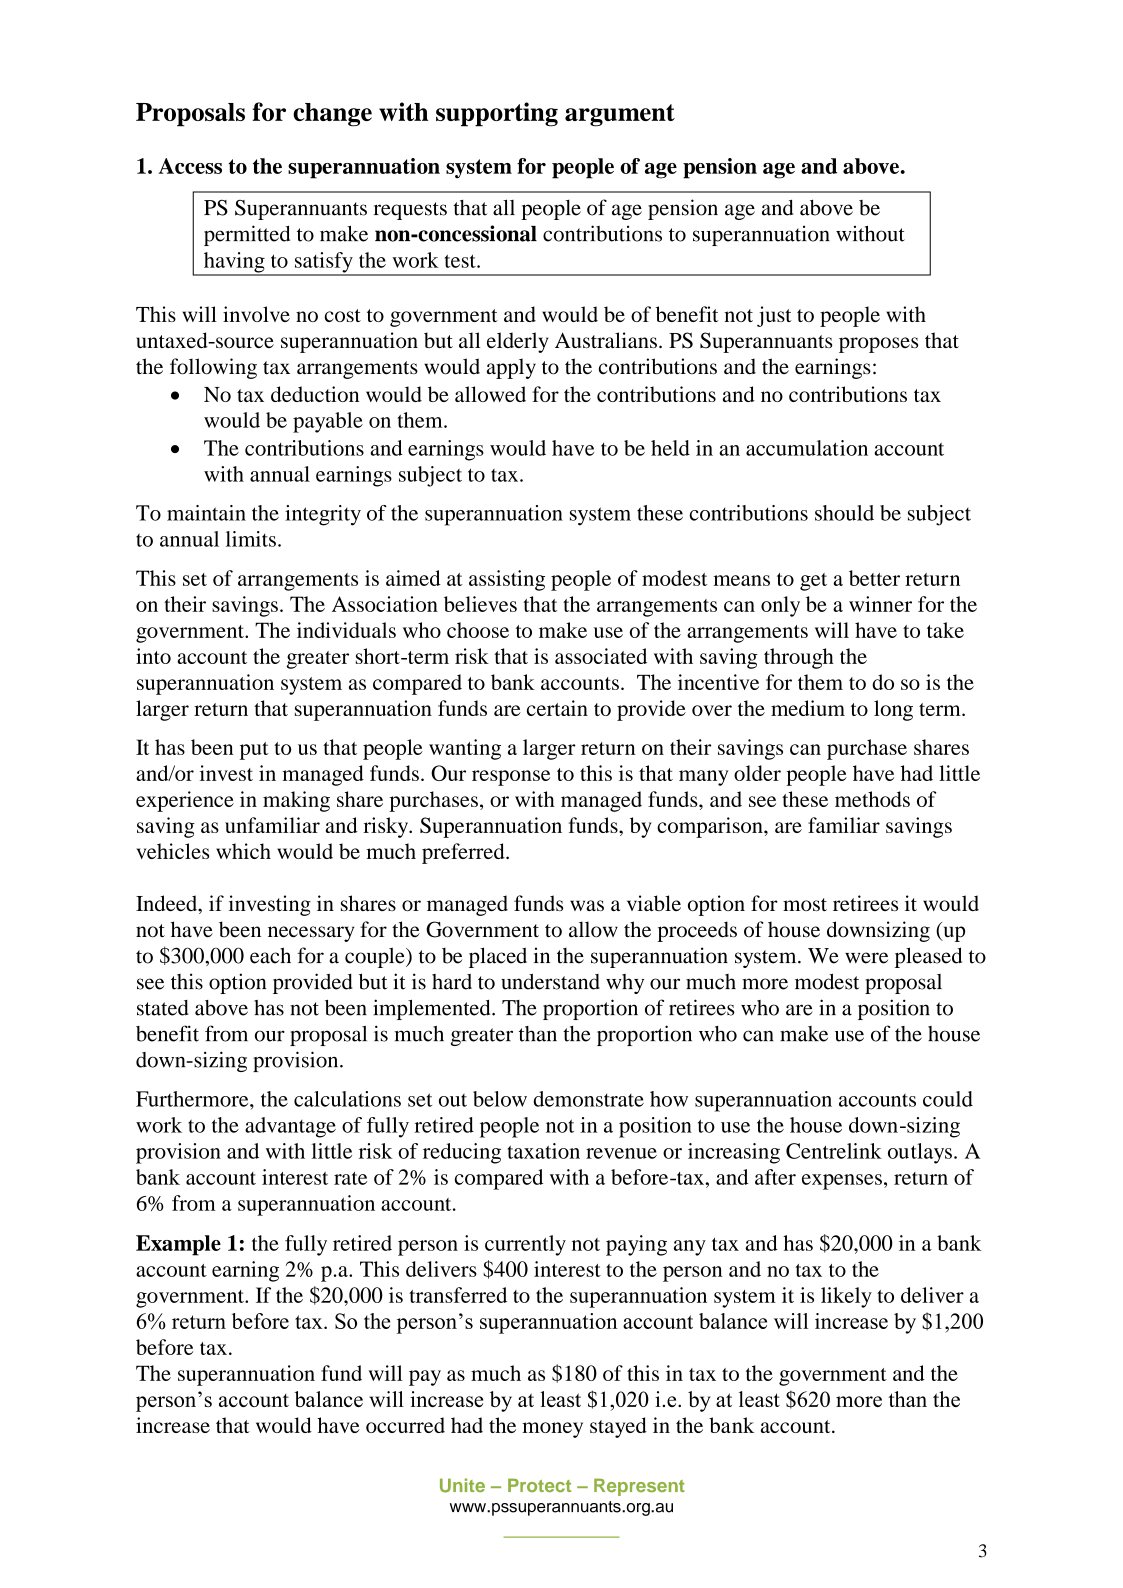  I want to click on just, so click(774, 316).
